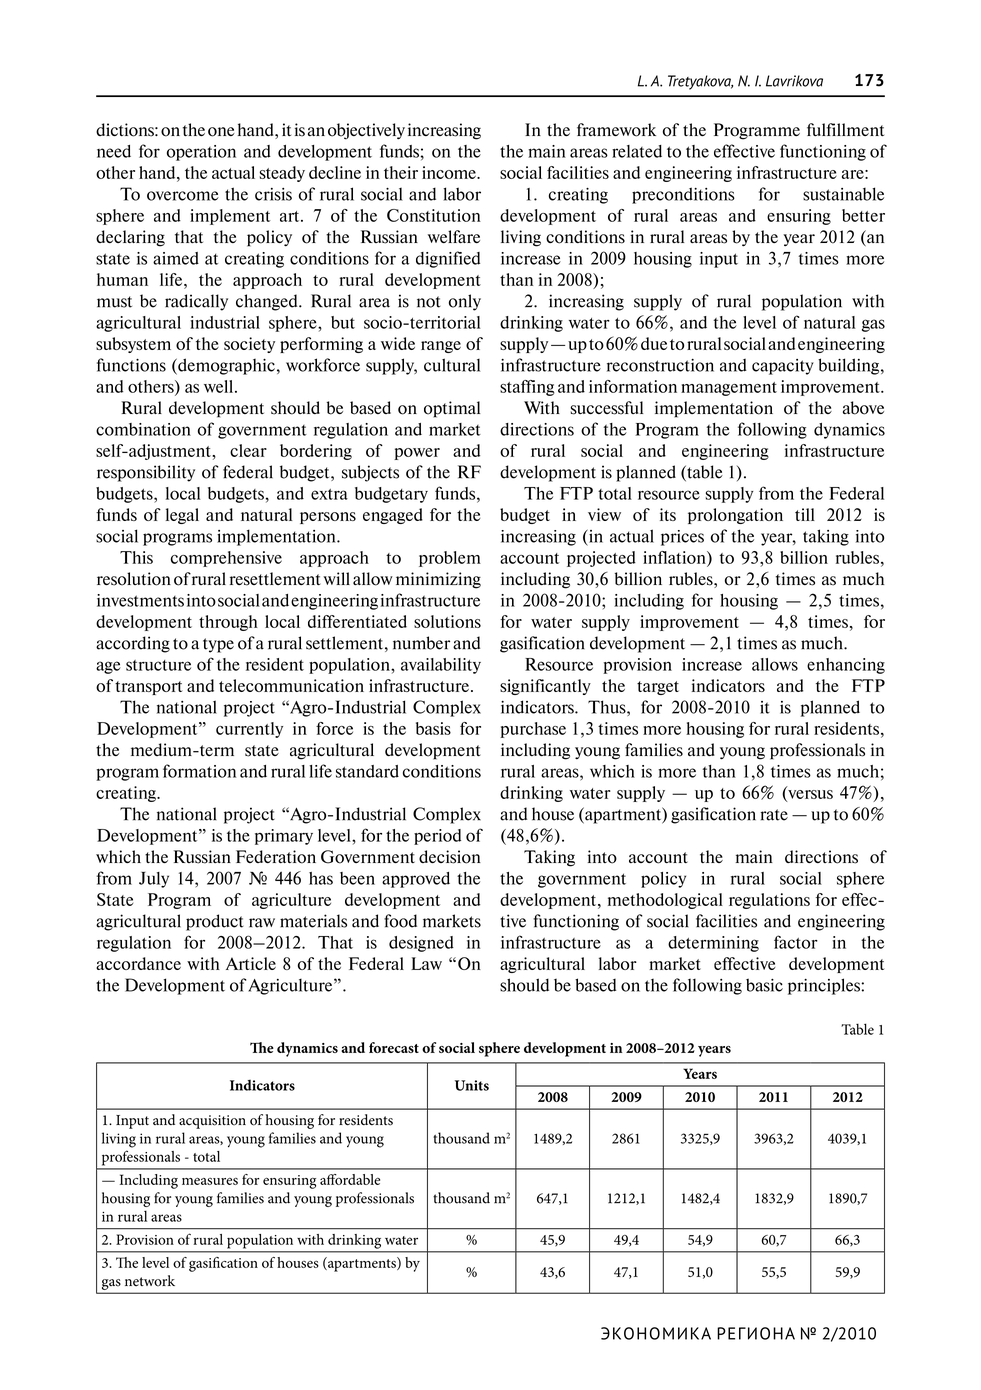 The height and width of the page is (1390, 981). Describe the element at coordinates (825, 986) in the page. I see `principles` at that location.
